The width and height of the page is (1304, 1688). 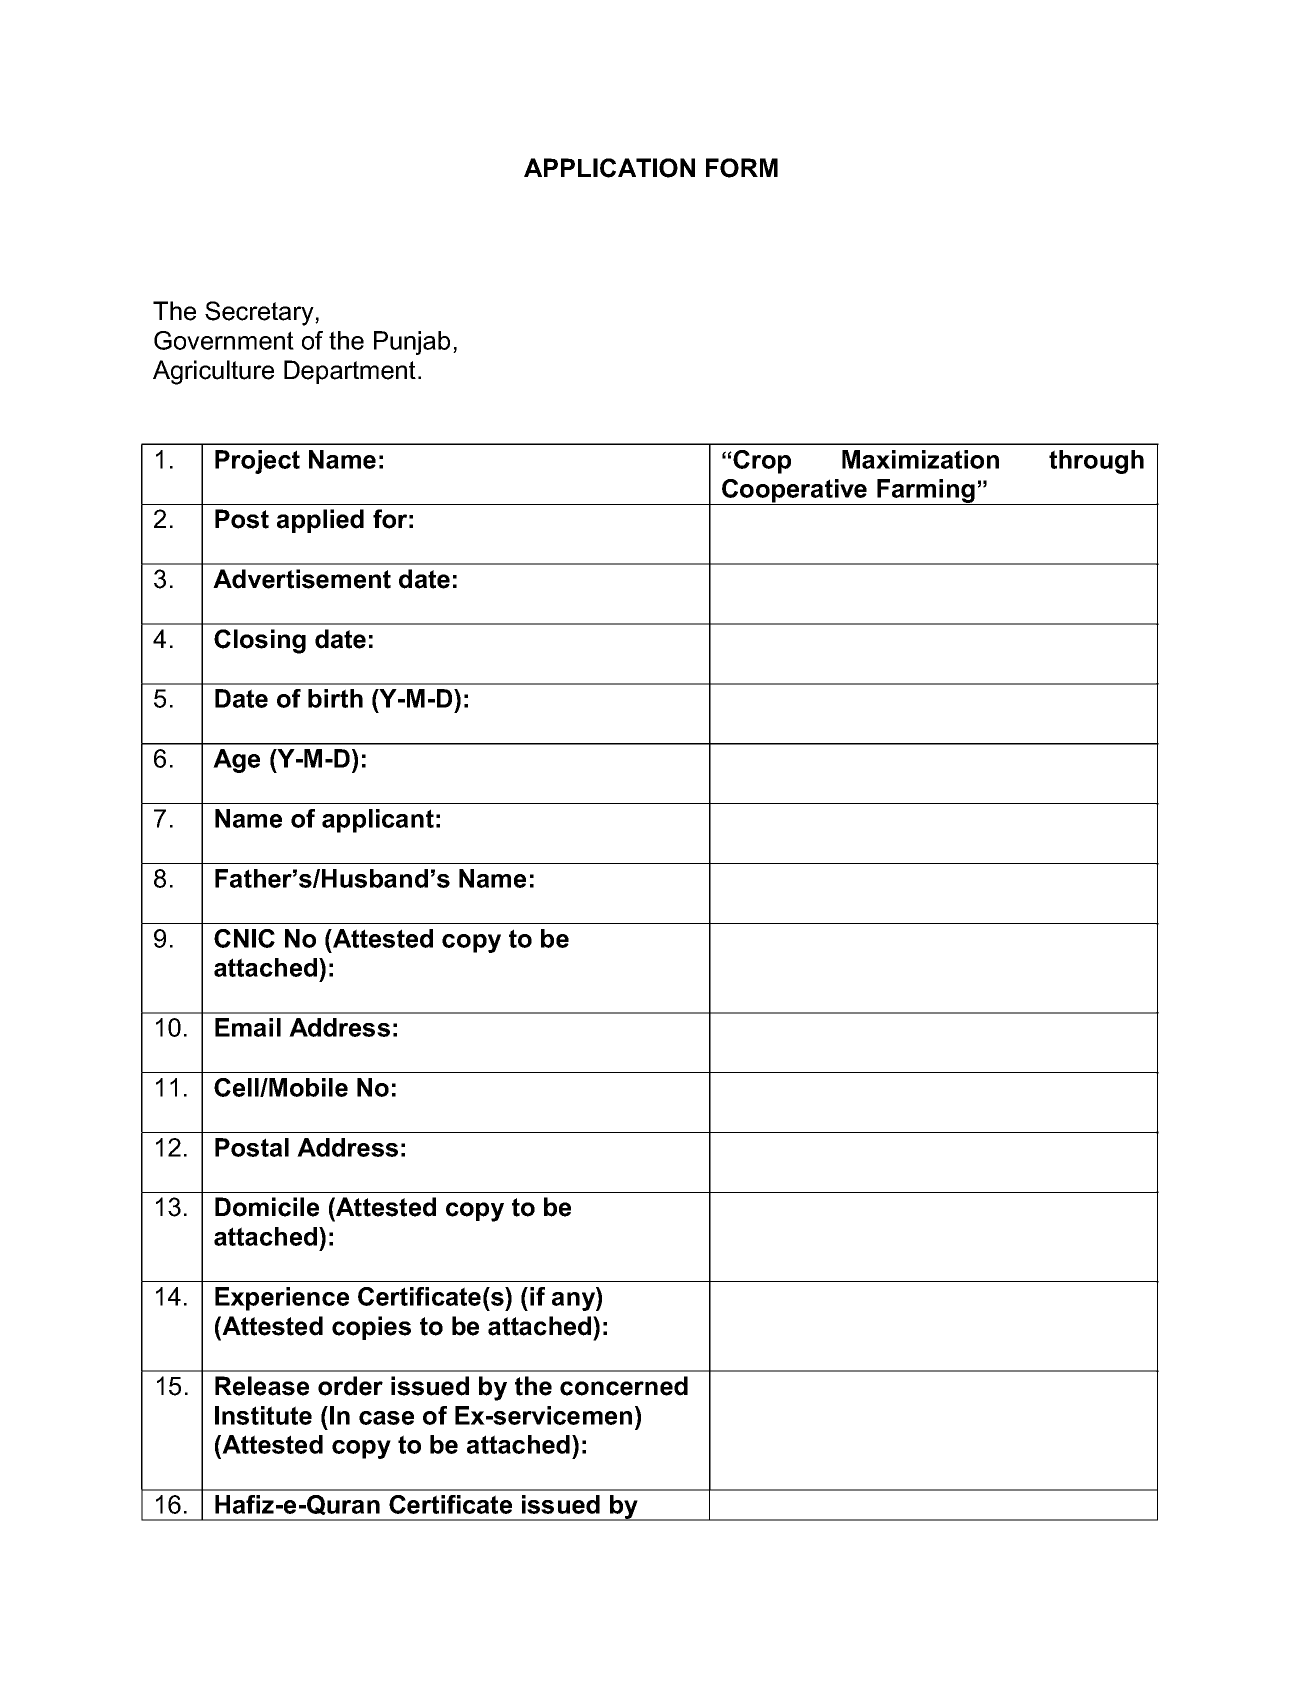 I want to click on Cooperative, so click(x=795, y=492).
